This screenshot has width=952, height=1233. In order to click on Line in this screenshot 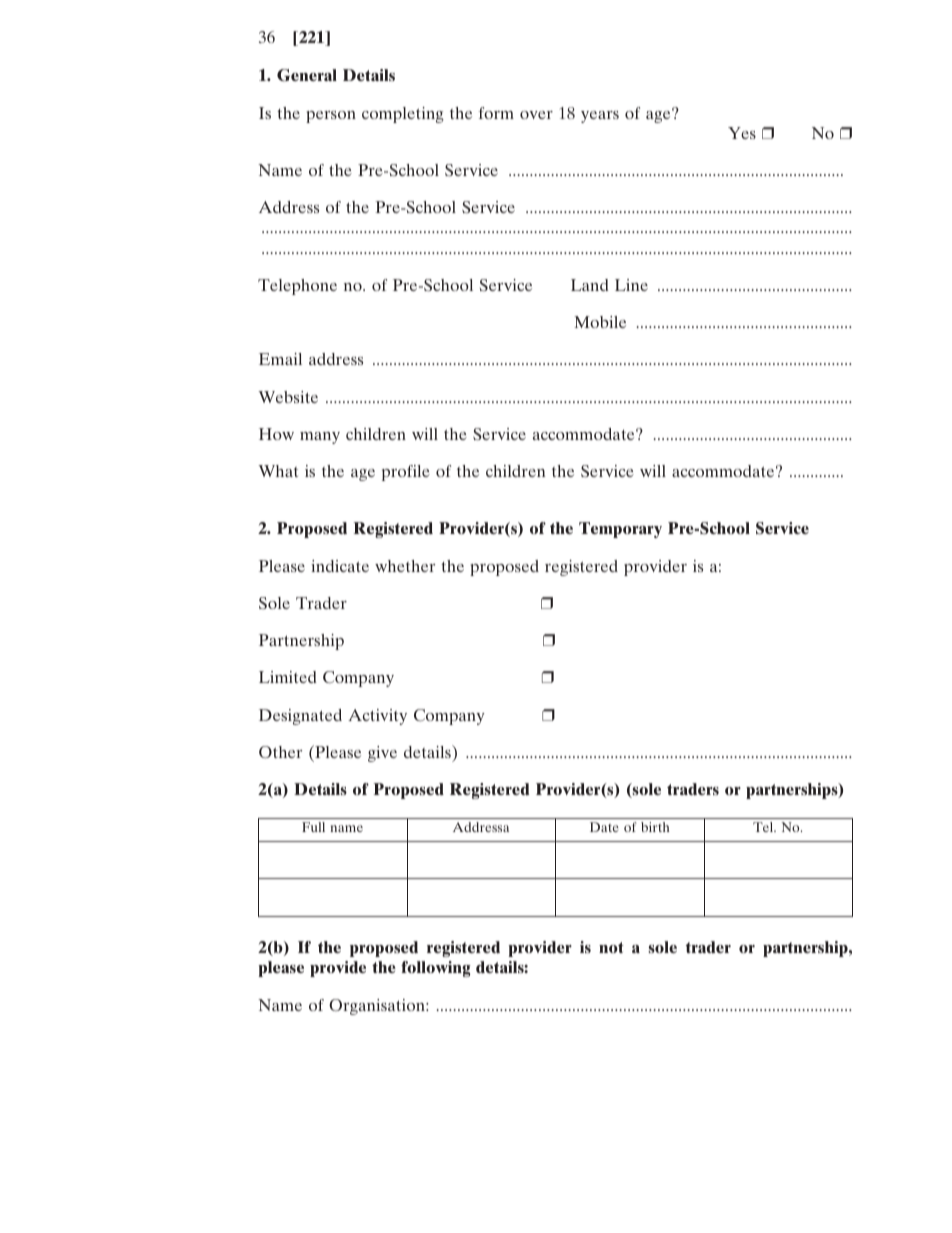, I will do `click(631, 285)`.
